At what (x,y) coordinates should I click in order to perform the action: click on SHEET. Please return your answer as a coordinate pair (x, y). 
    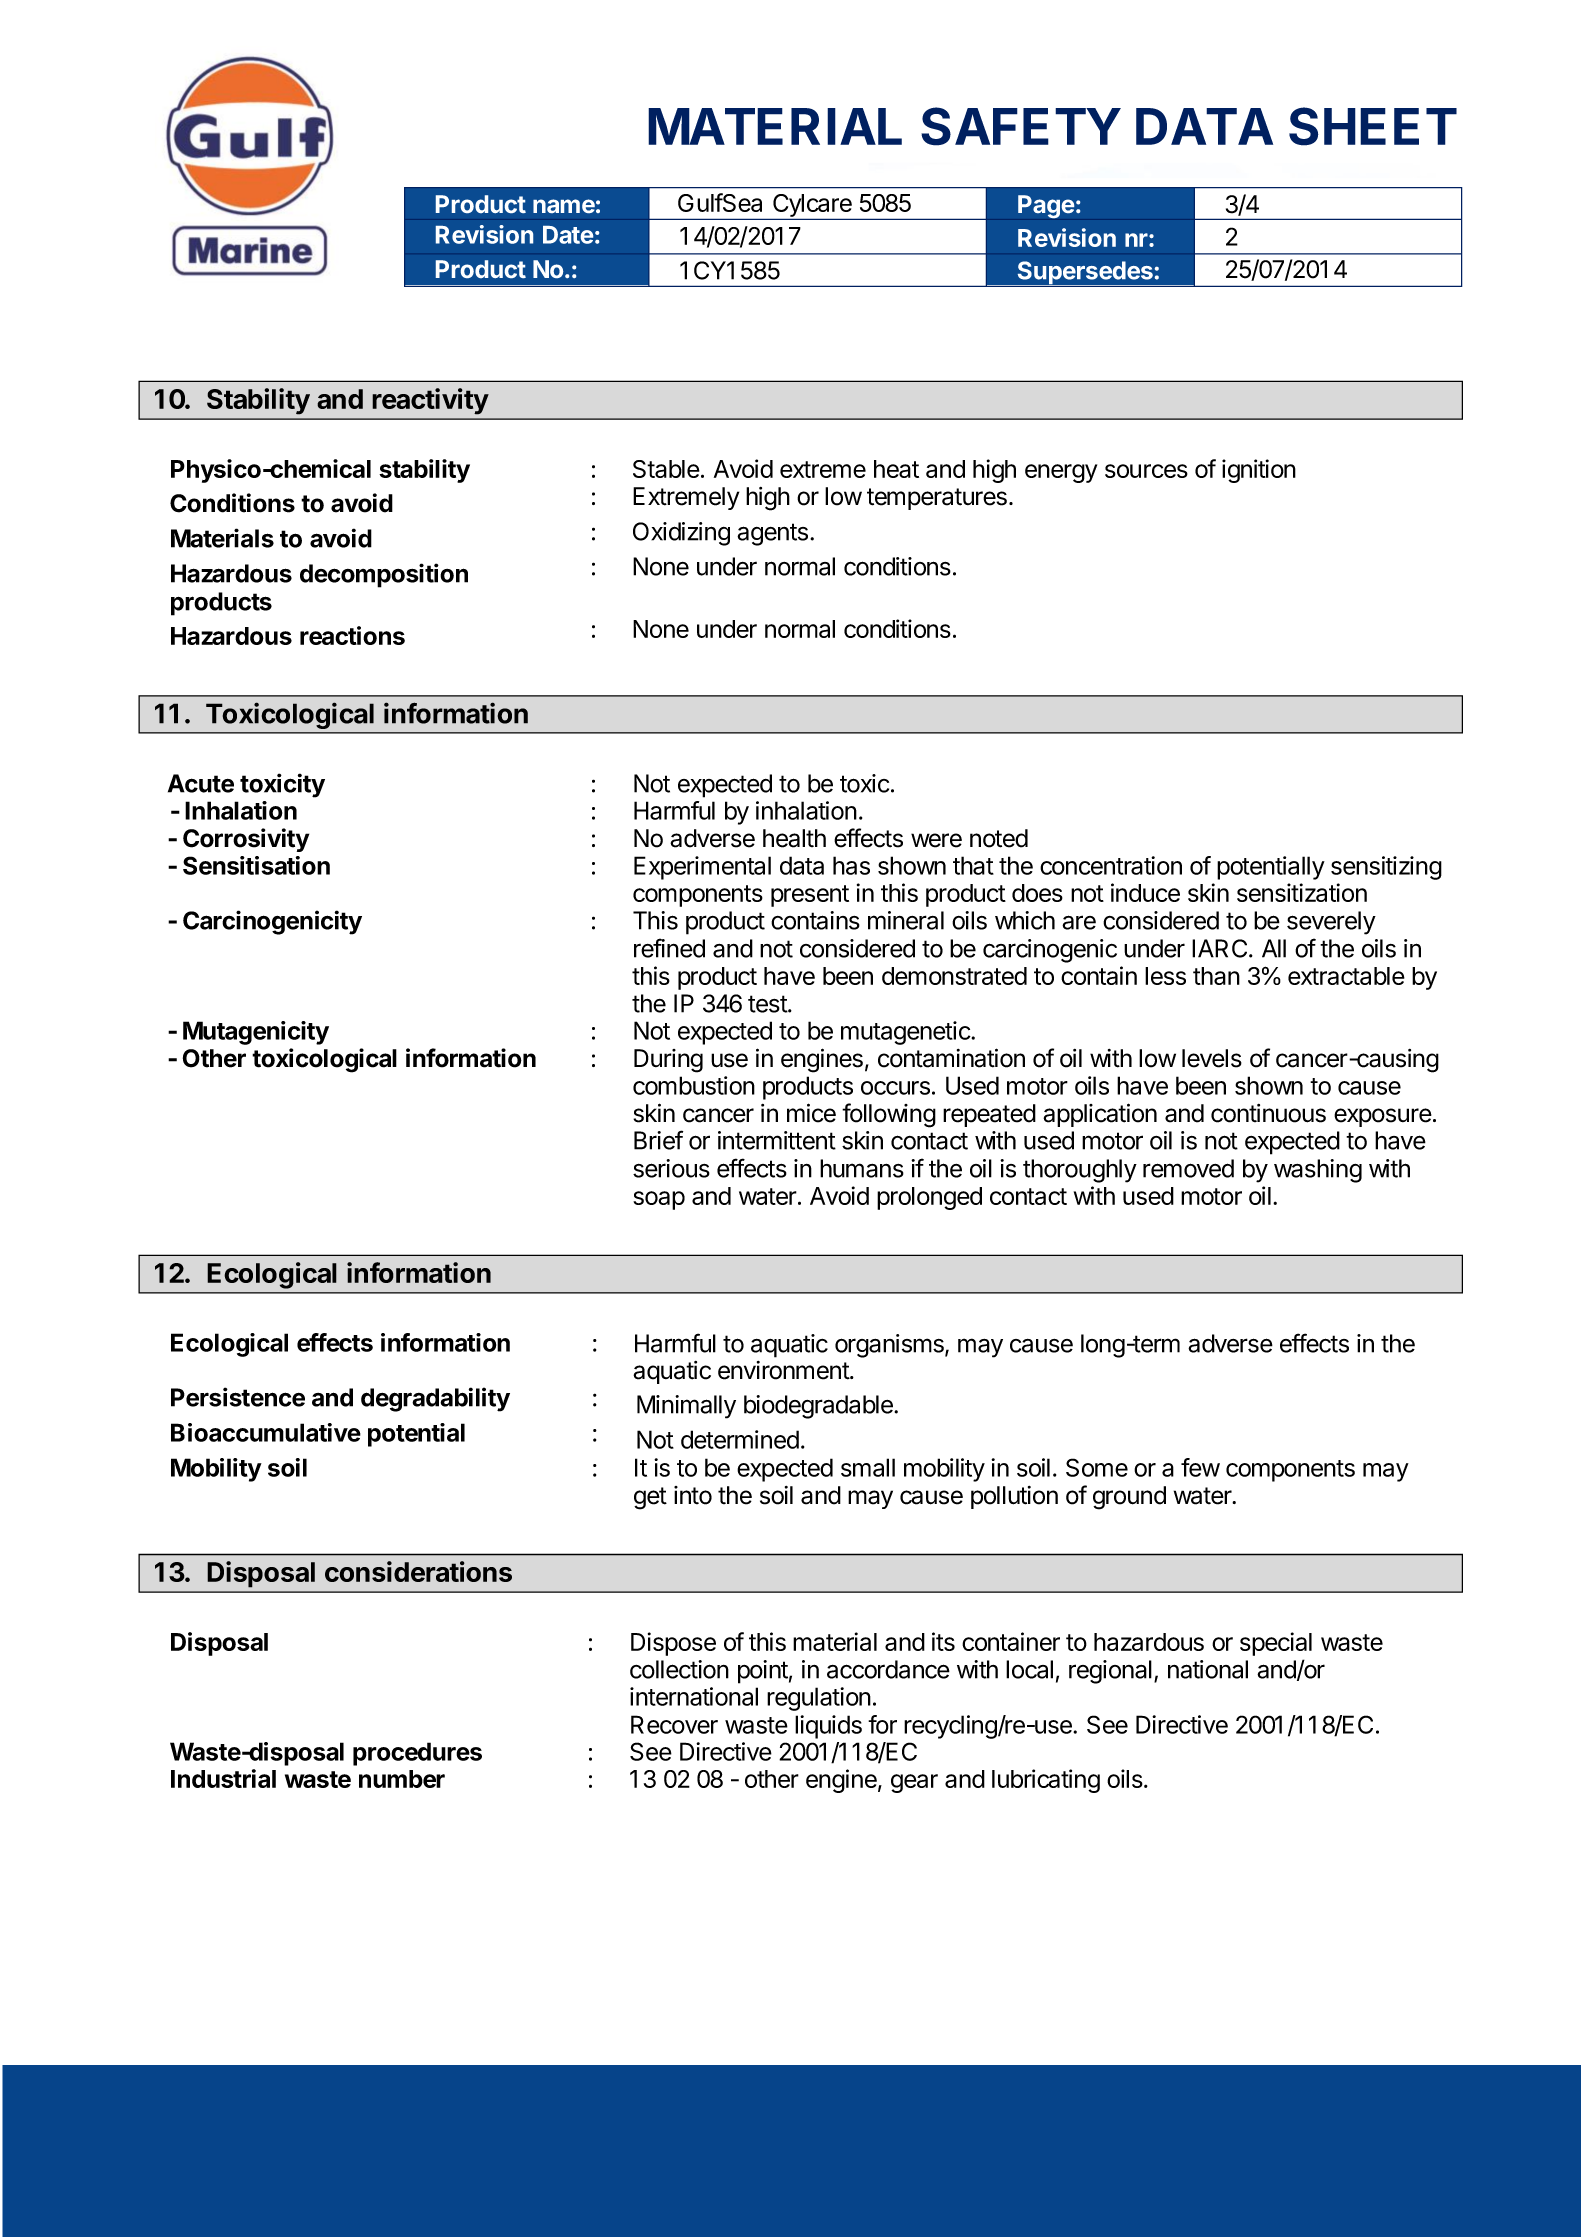
    Looking at the image, I should click on (1373, 126).
